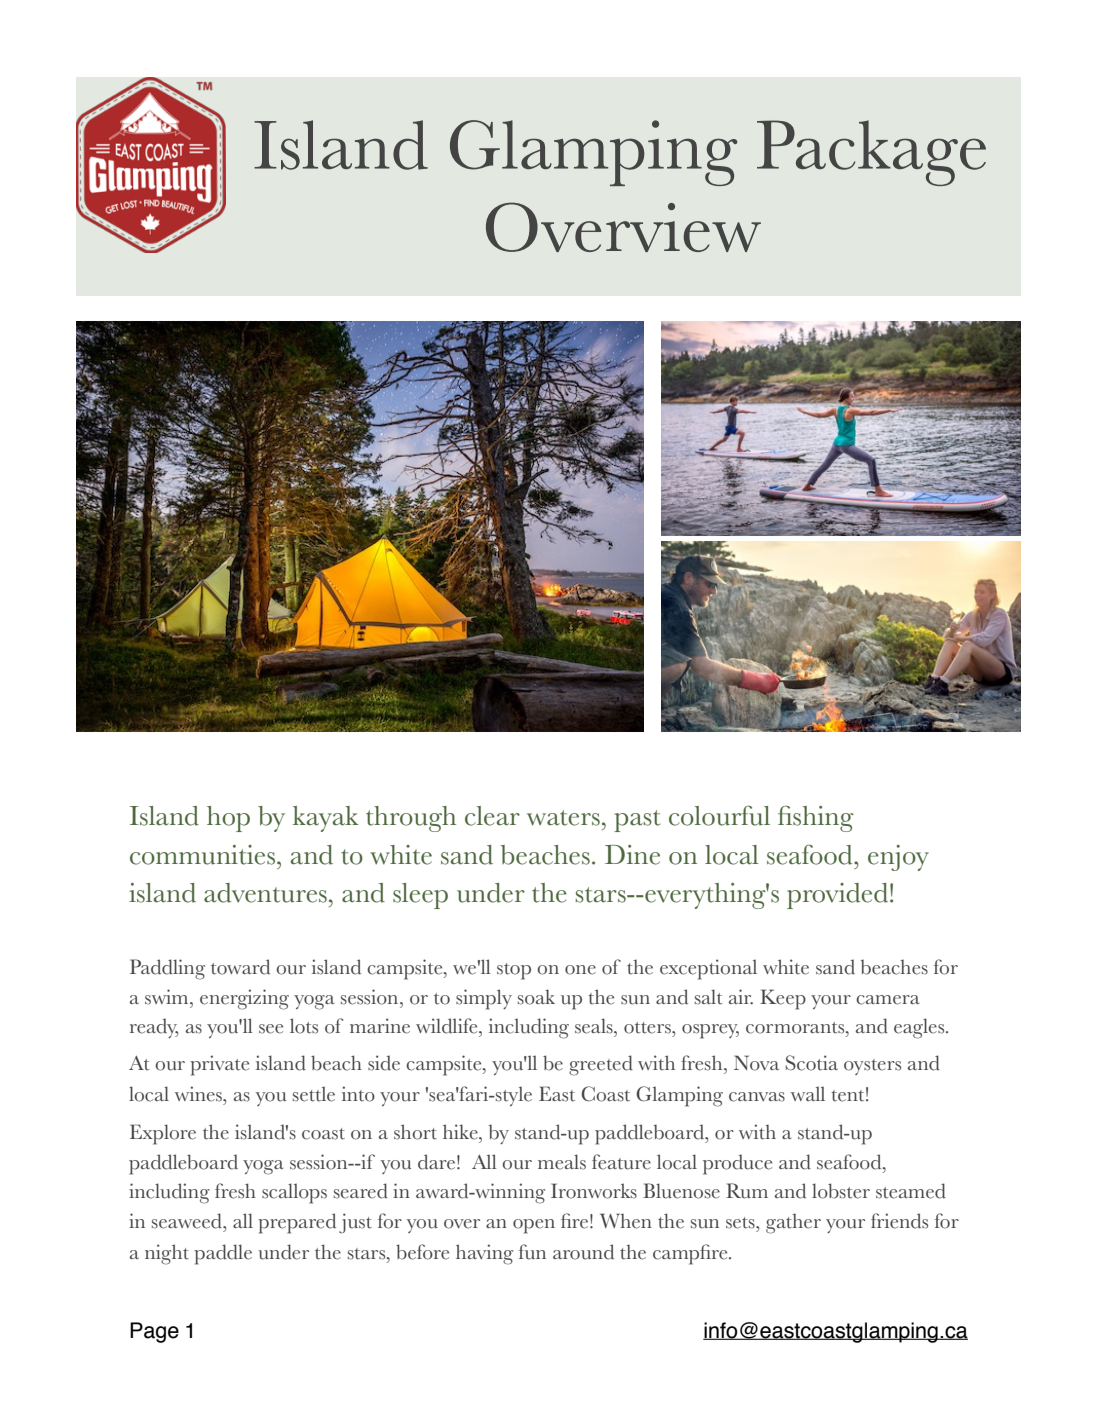 The image size is (1097, 1420). Describe the element at coordinates (563, 818) in the page. I see `waters` at that location.
